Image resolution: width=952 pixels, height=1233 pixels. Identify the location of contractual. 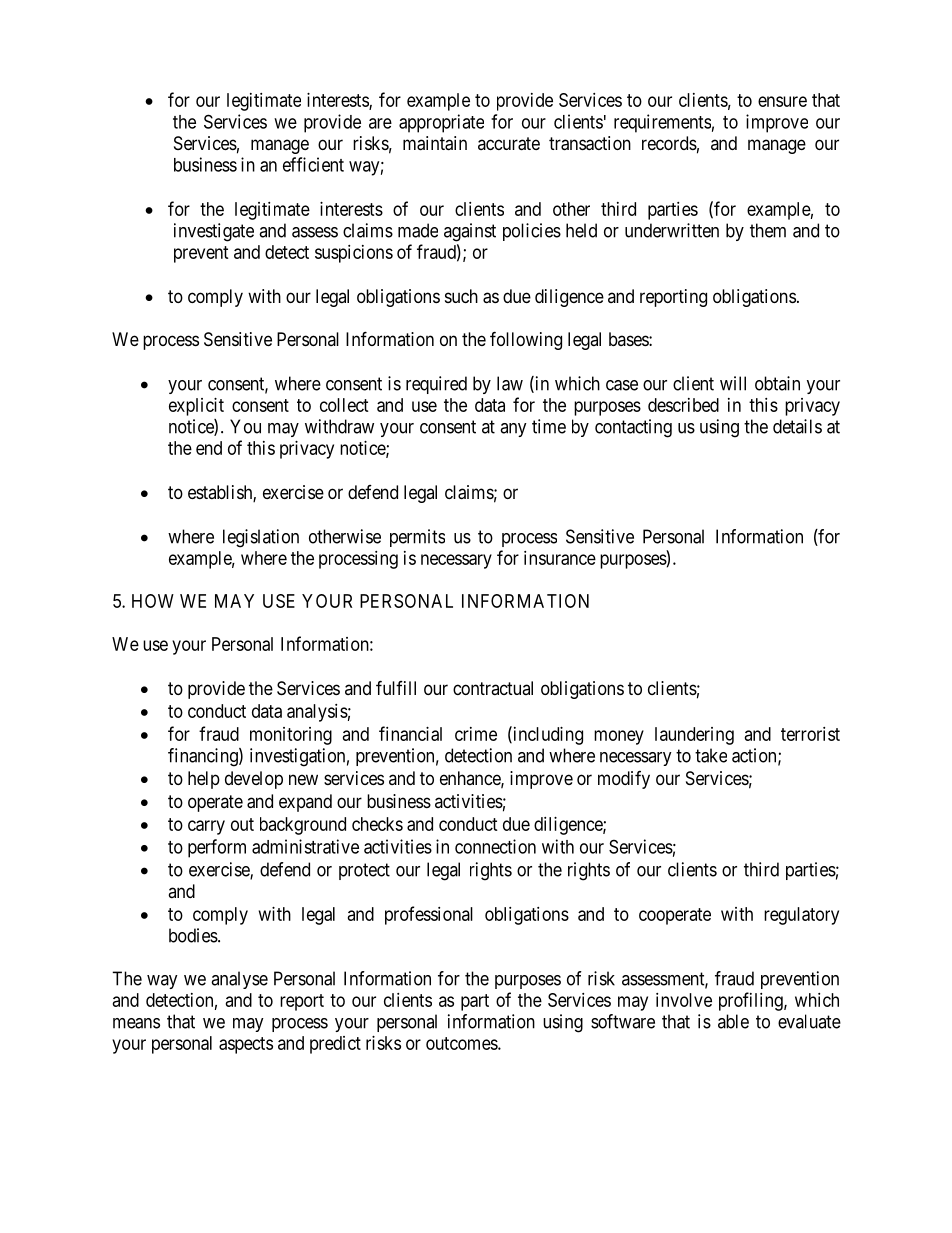
(493, 688).
